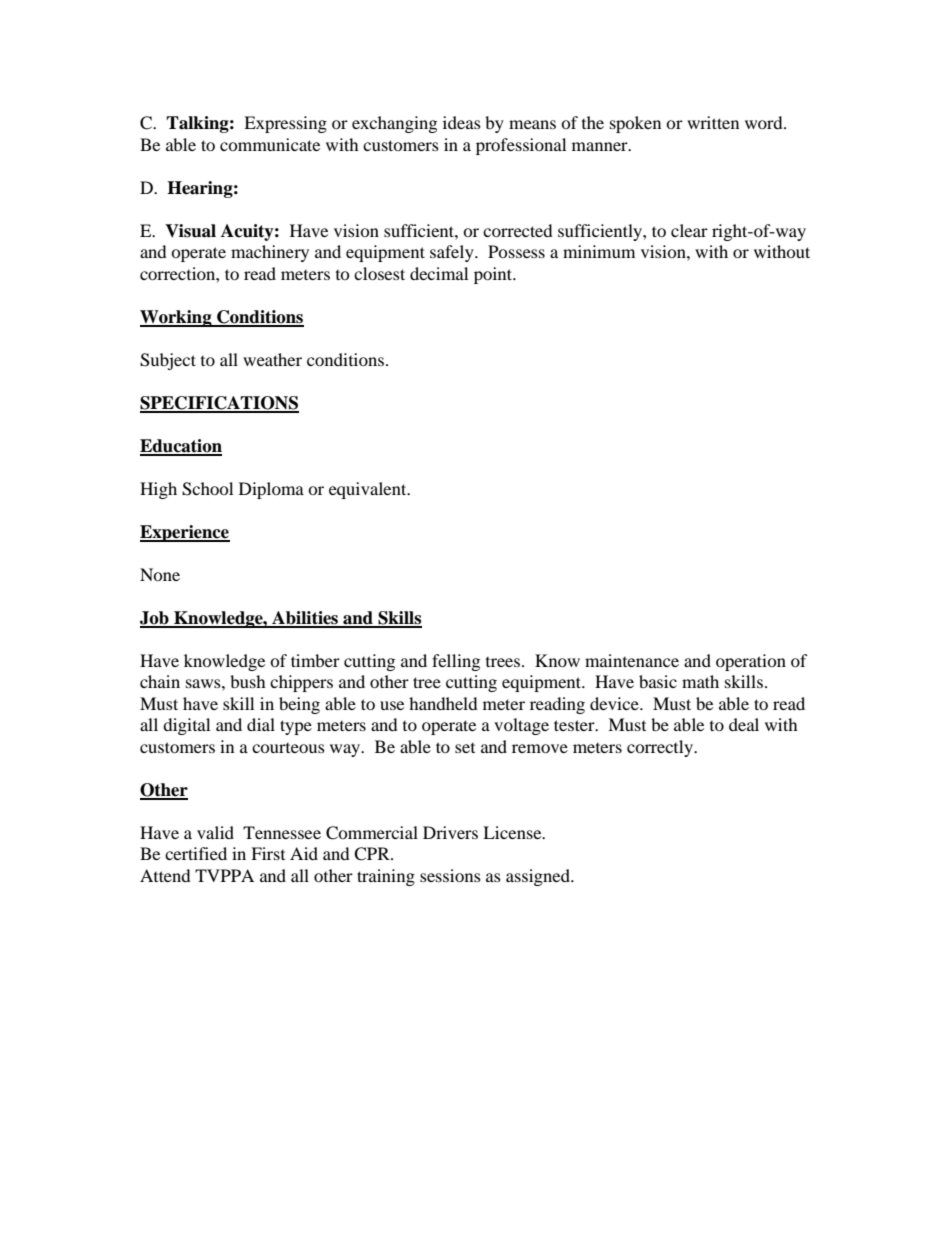  What do you see at coordinates (196, 853) in the page?
I see `certified` at bounding box center [196, 853].
